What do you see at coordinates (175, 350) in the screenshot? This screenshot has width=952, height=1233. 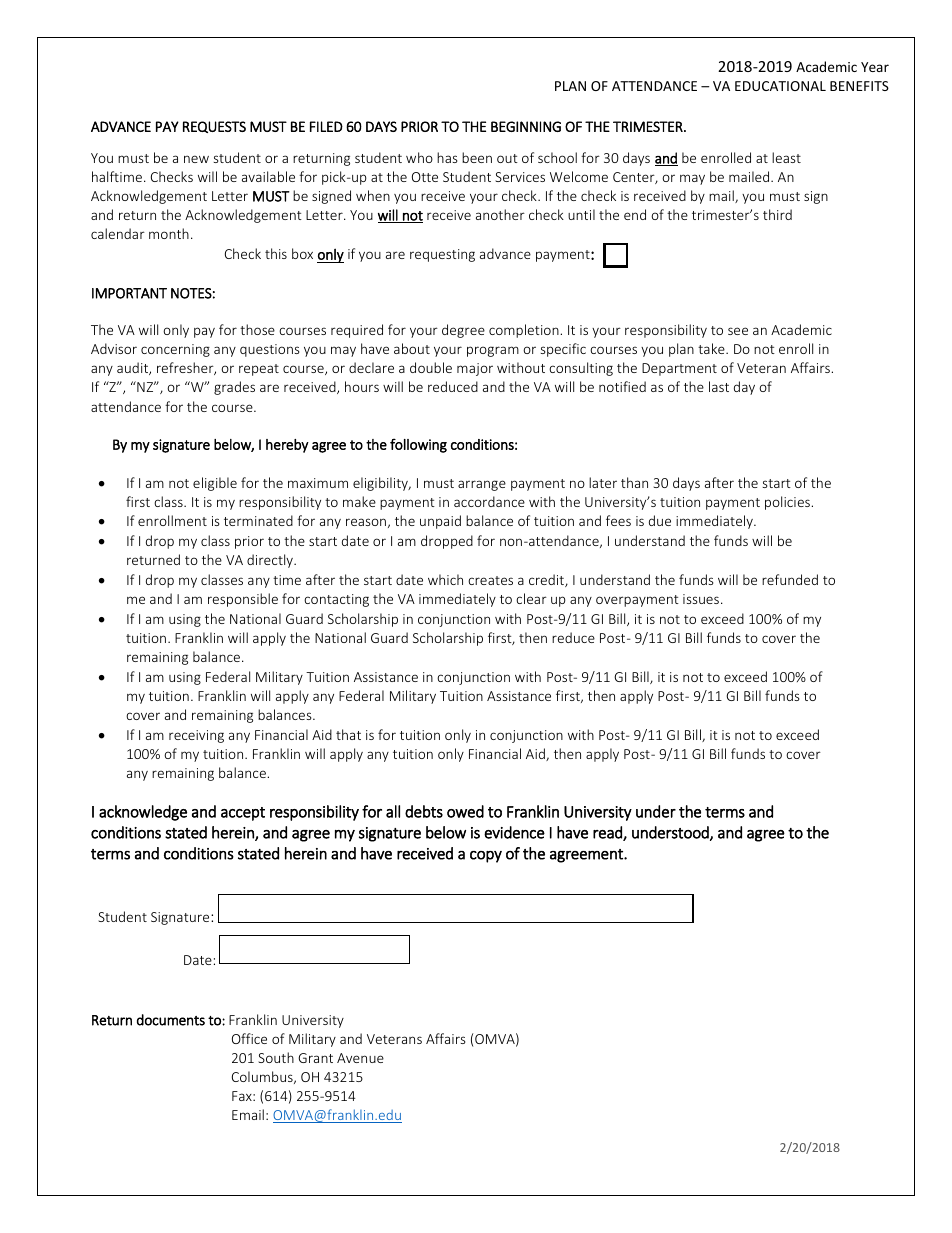 I see `concerning` at bounding box center [175, 350].
